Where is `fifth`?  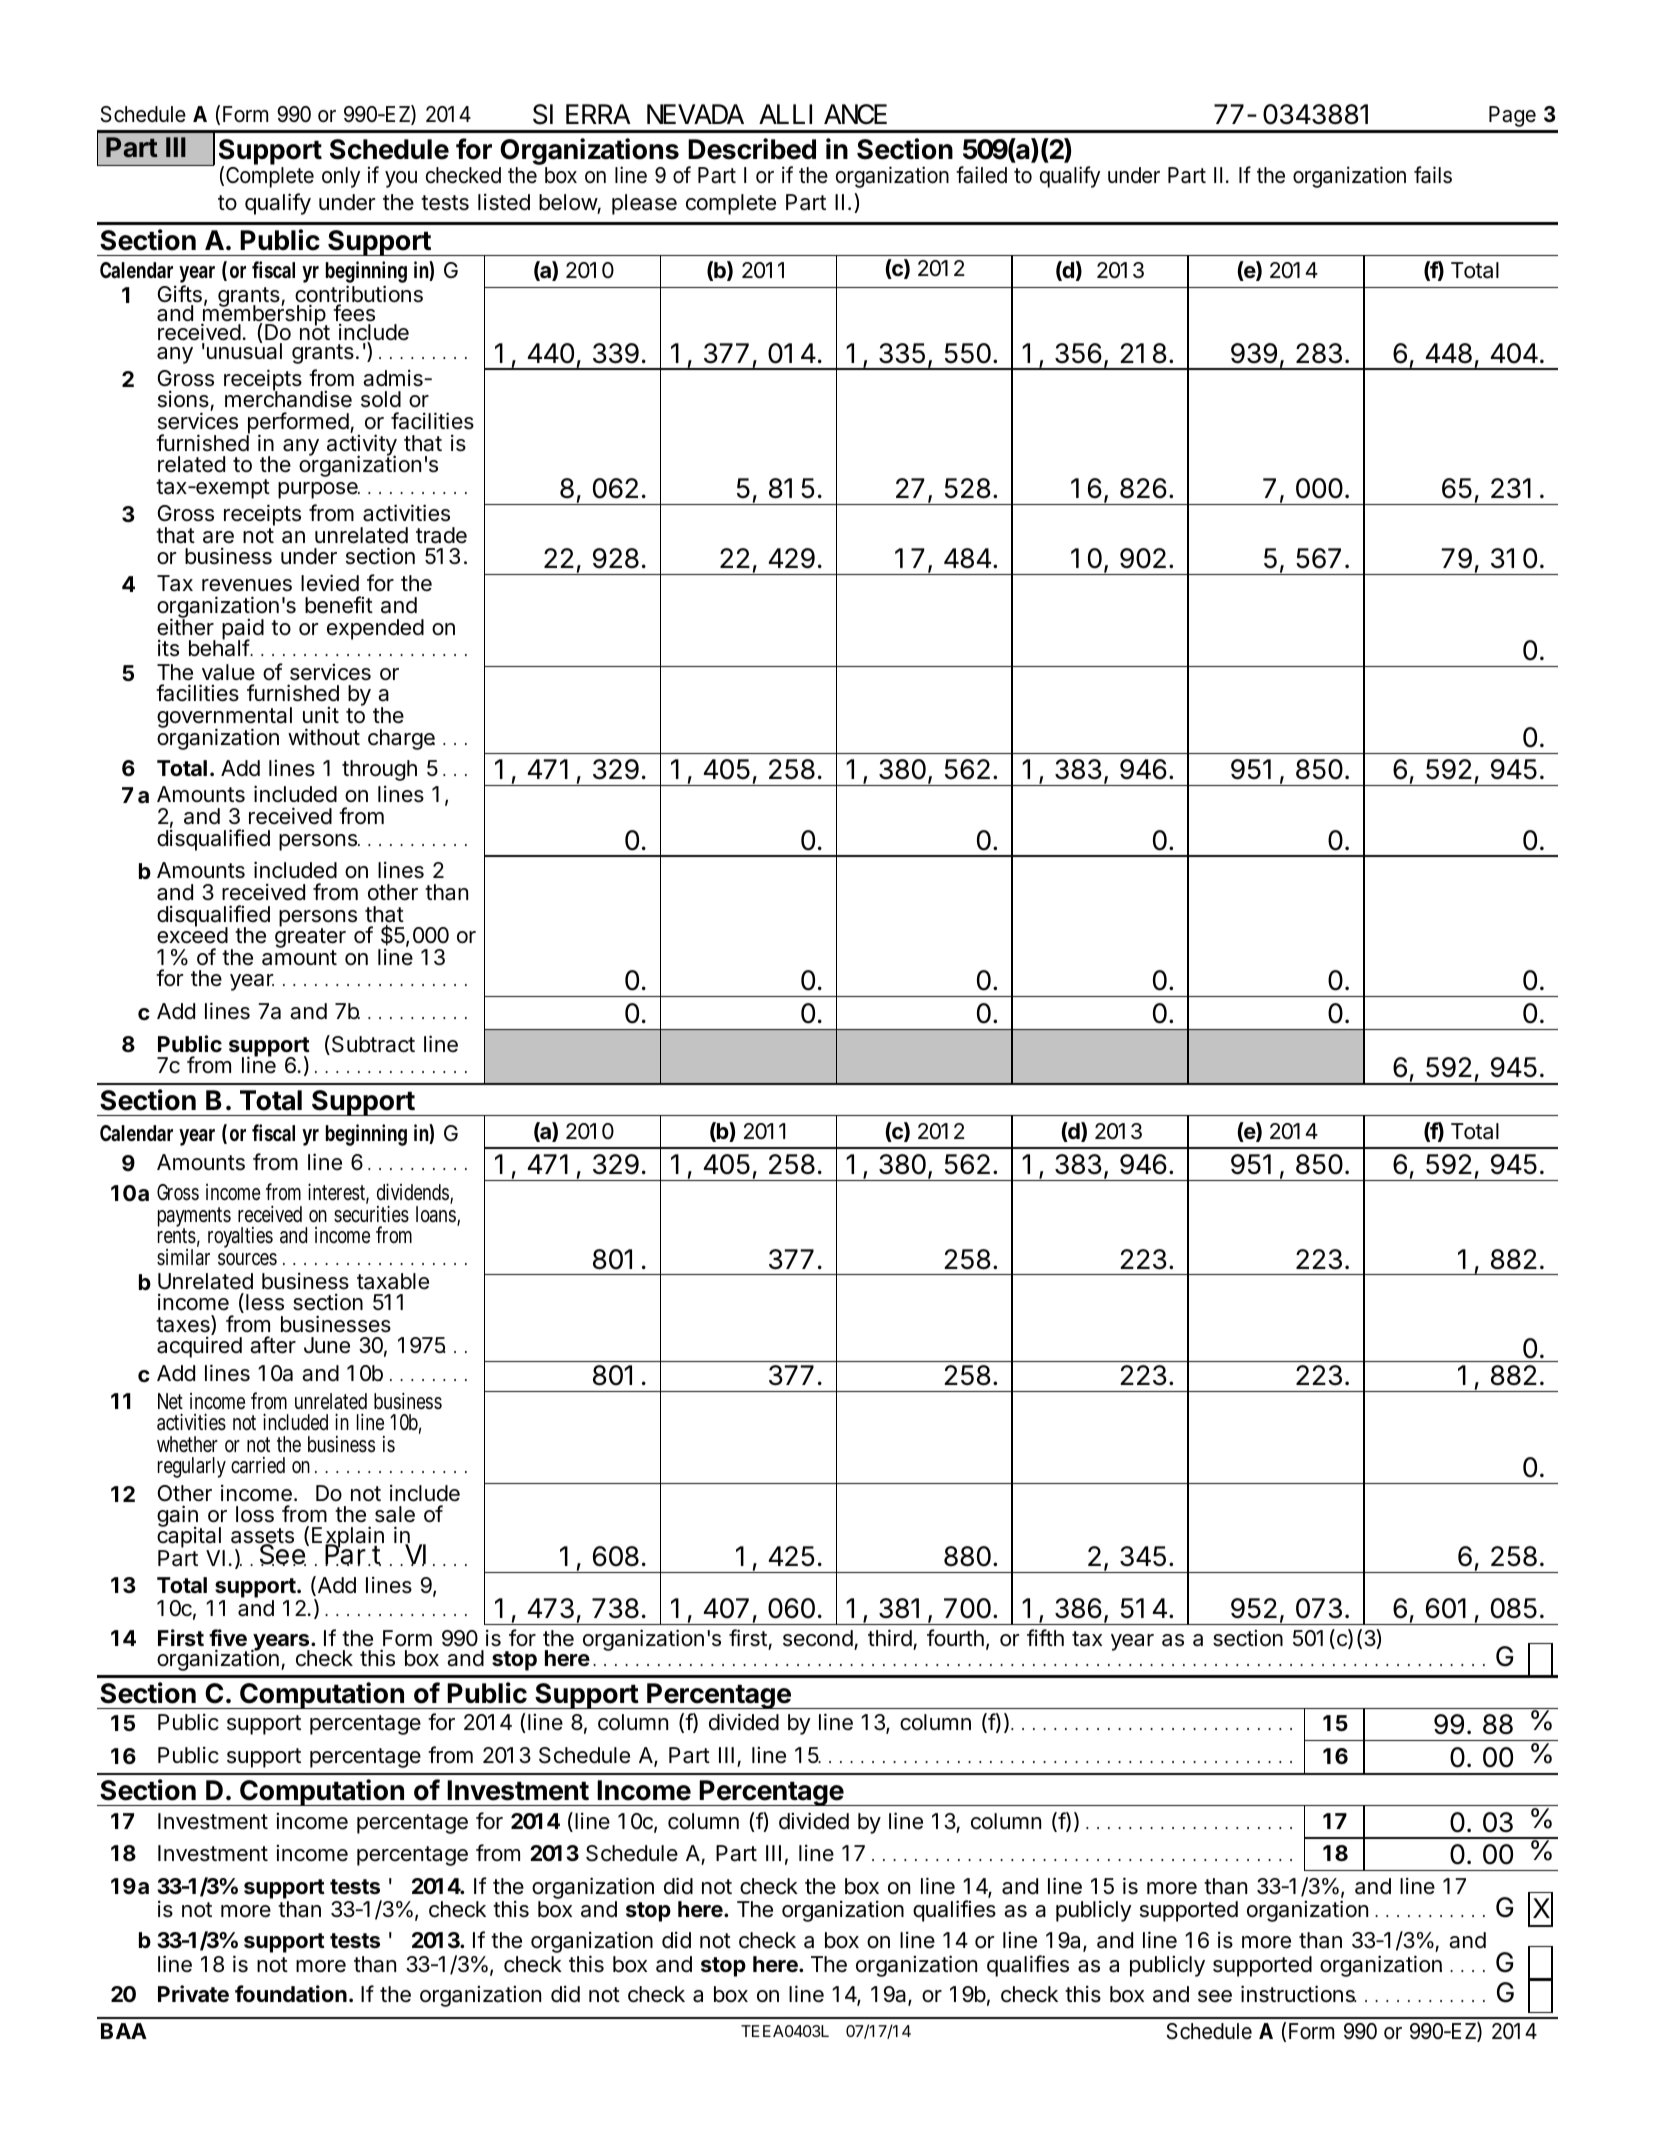 fifth is located at coordinates (1045, 1637).
